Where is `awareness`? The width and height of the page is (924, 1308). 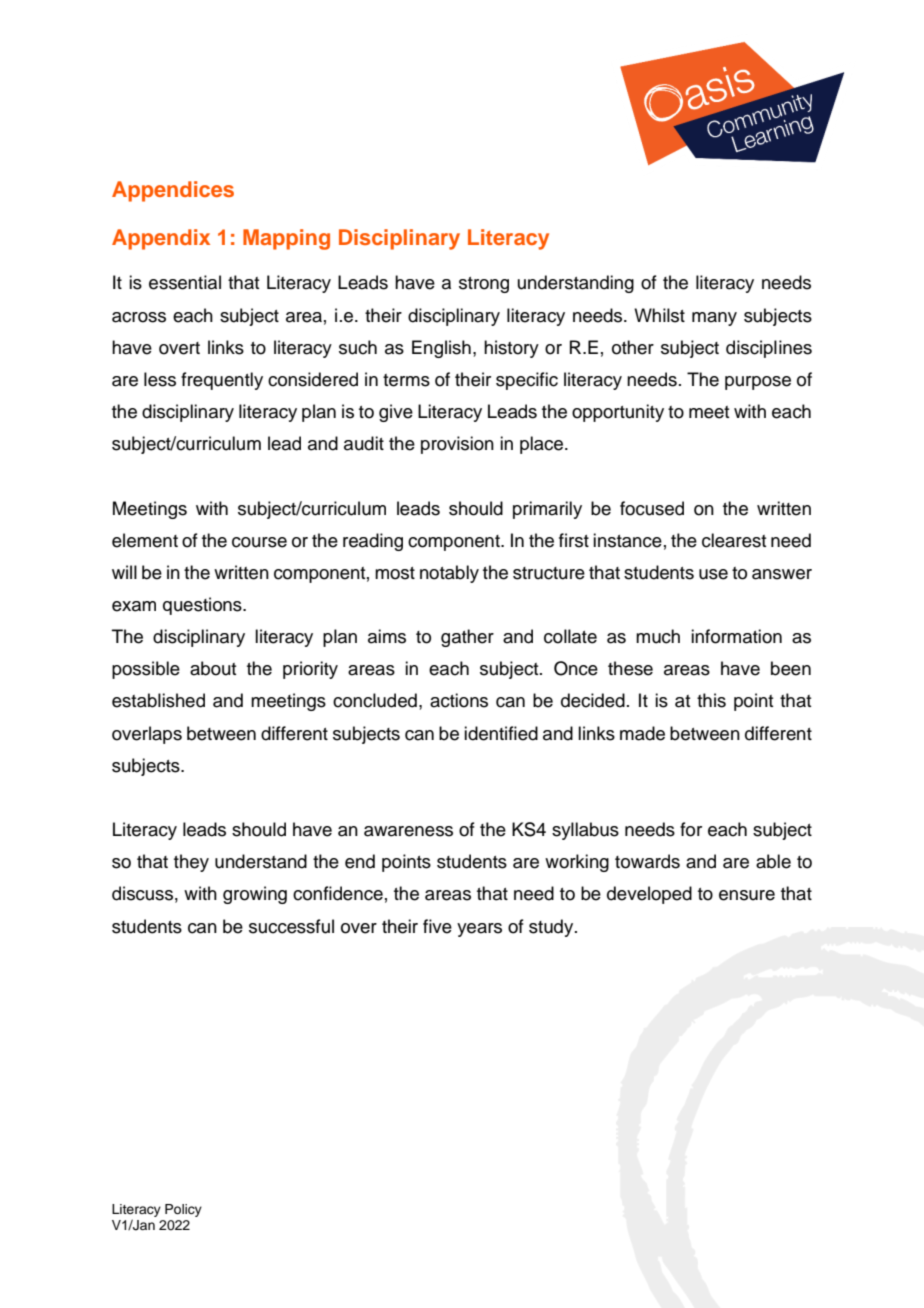
awareness is located at coordinates (408, 831).
